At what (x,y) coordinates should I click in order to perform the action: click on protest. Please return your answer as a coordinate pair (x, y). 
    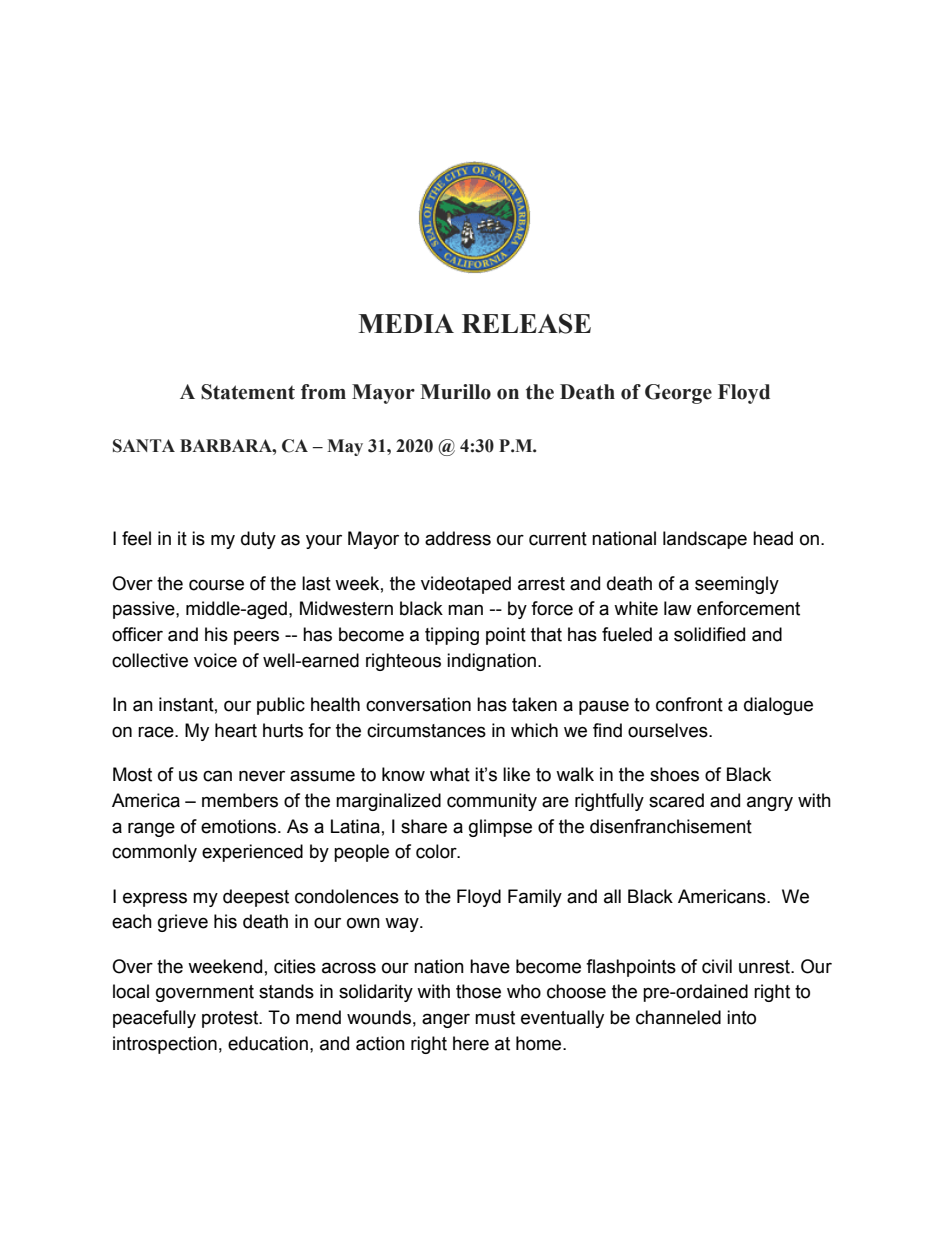
    Looking at the image, I should click on (231, 1019).
